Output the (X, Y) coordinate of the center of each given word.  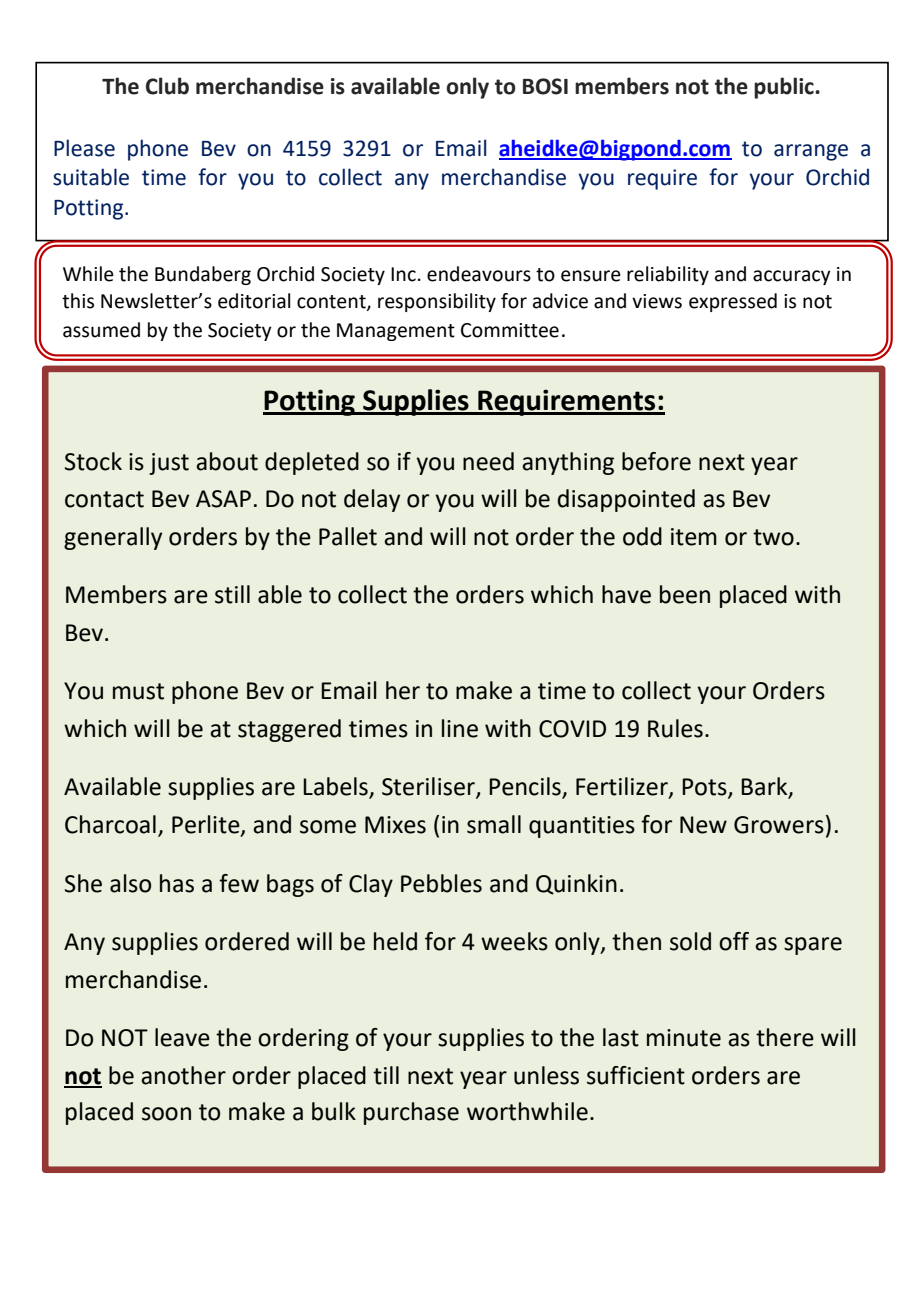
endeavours (479, 274)
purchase (411, 1113)
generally (113, 538)
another (183, 1075)
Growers (779, 825)
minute (684, 1038)
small (494, 824)
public (785, 88)
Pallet (348, 536)
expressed (733, 302)
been (685, 594)
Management (396, 332)
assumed (101, 330)
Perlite (207, 825)
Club (167, 86)
